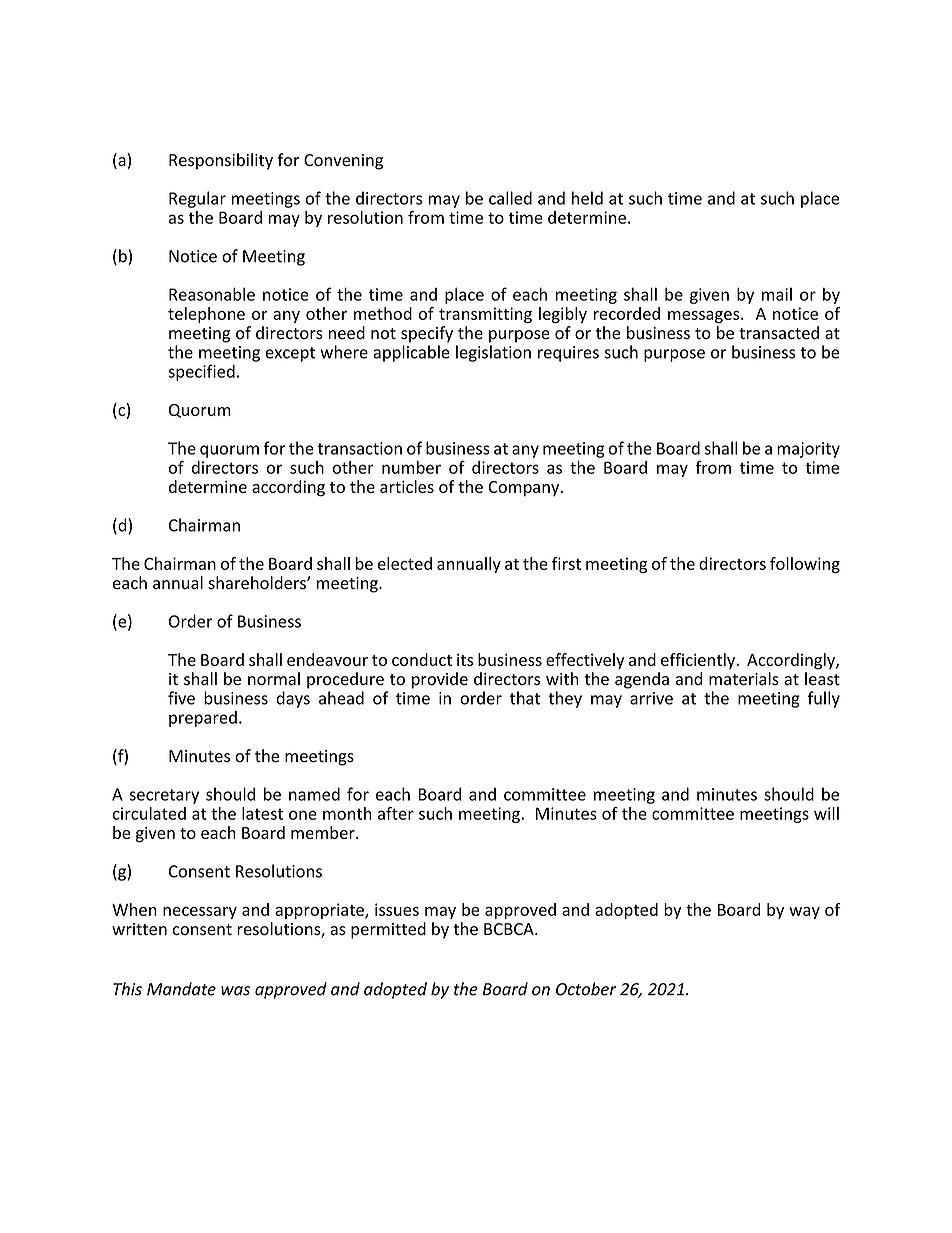  I want to click on majority, so click(808, 450).
